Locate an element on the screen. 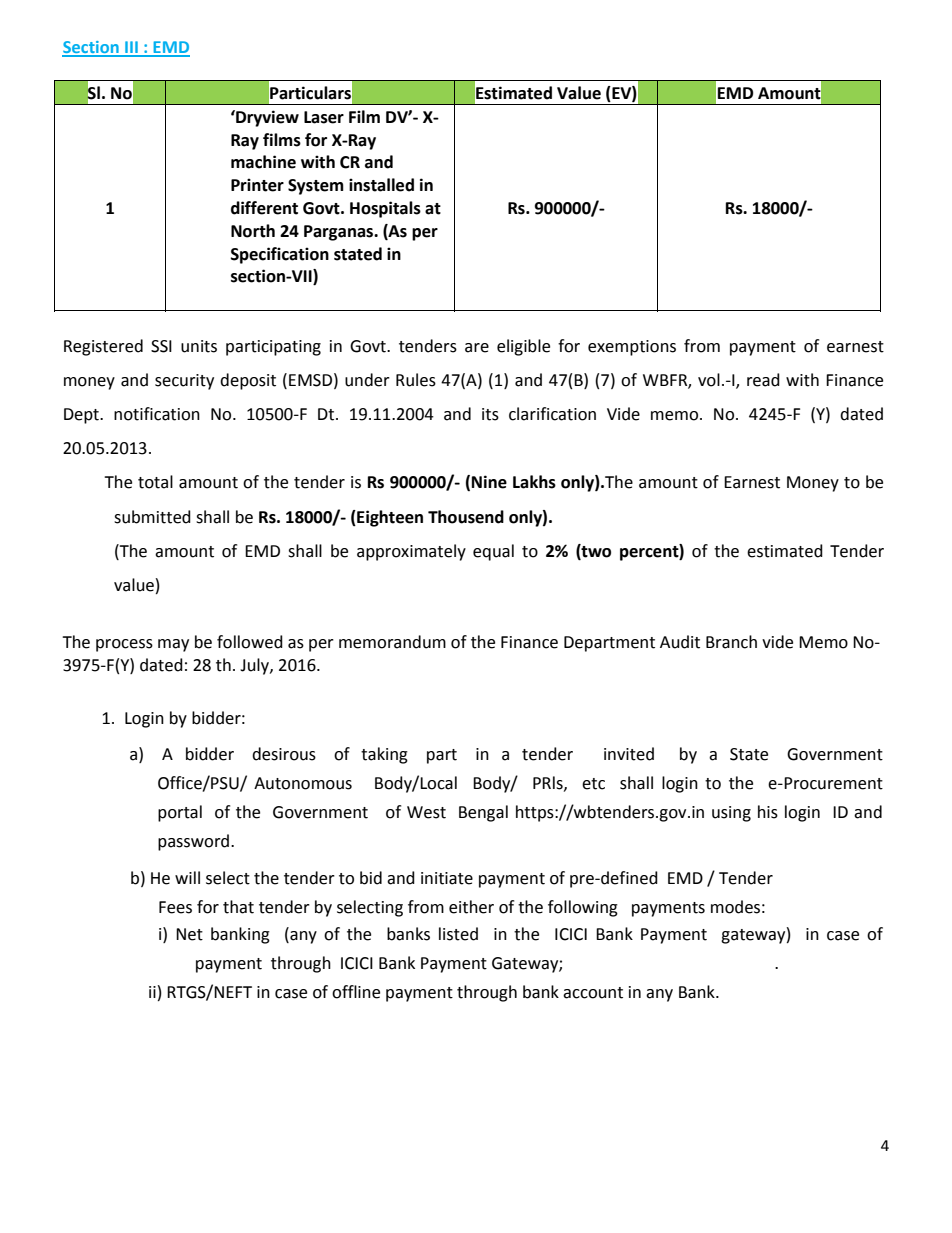 This screenshot has width=952, height=1233. submitted is located at coordinates (152, 517).
